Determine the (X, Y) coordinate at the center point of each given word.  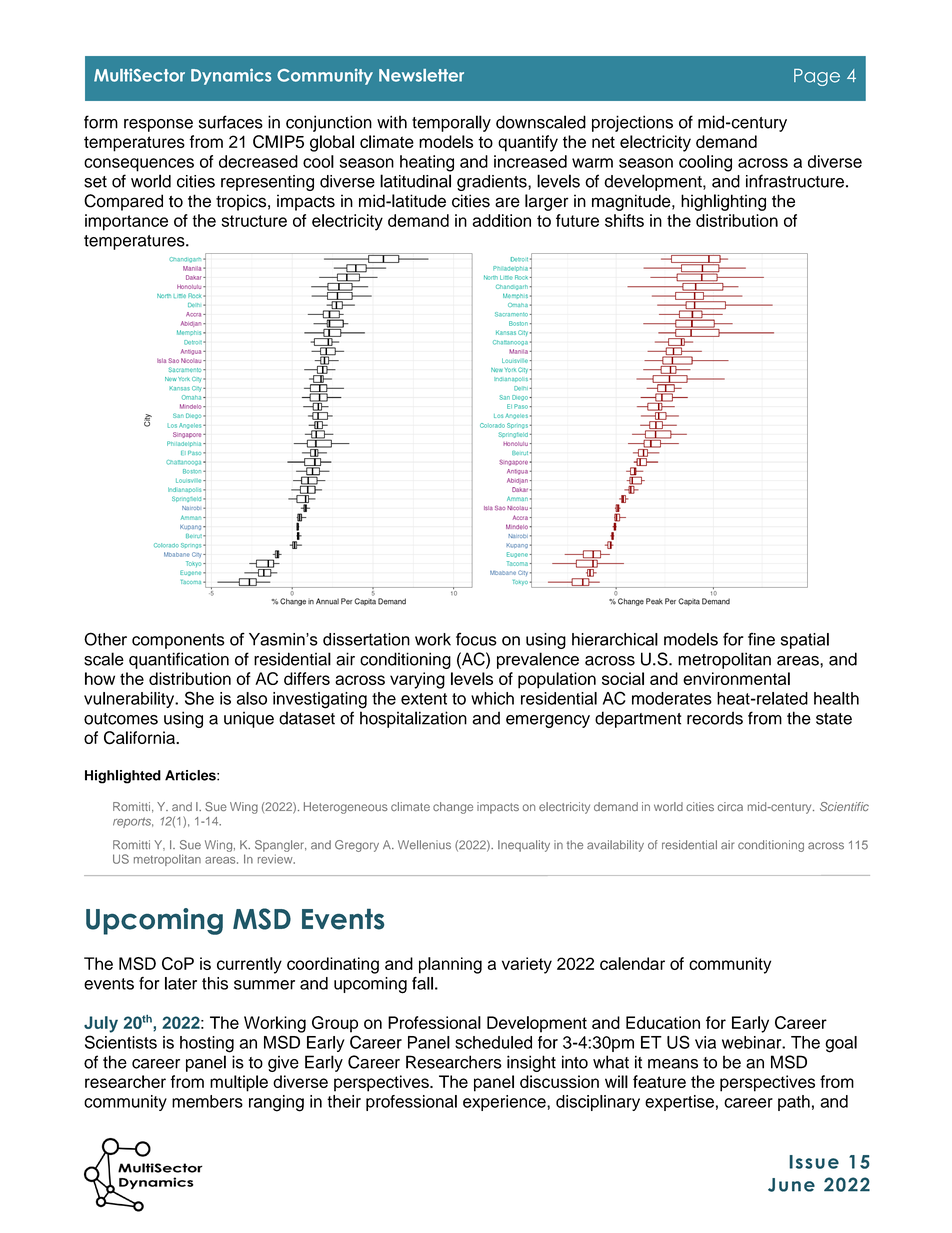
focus (476, 639)
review (276, 859)
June (791, 1185)
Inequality (524, 846)
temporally (451, 123)
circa (730, 806)
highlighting (723, 202)
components (178, 641)
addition (501, 220)
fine (761, 639)
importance (126, 222)
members (207, 1101)
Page (817, 77)
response (158, 125)
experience (505, 1103)
